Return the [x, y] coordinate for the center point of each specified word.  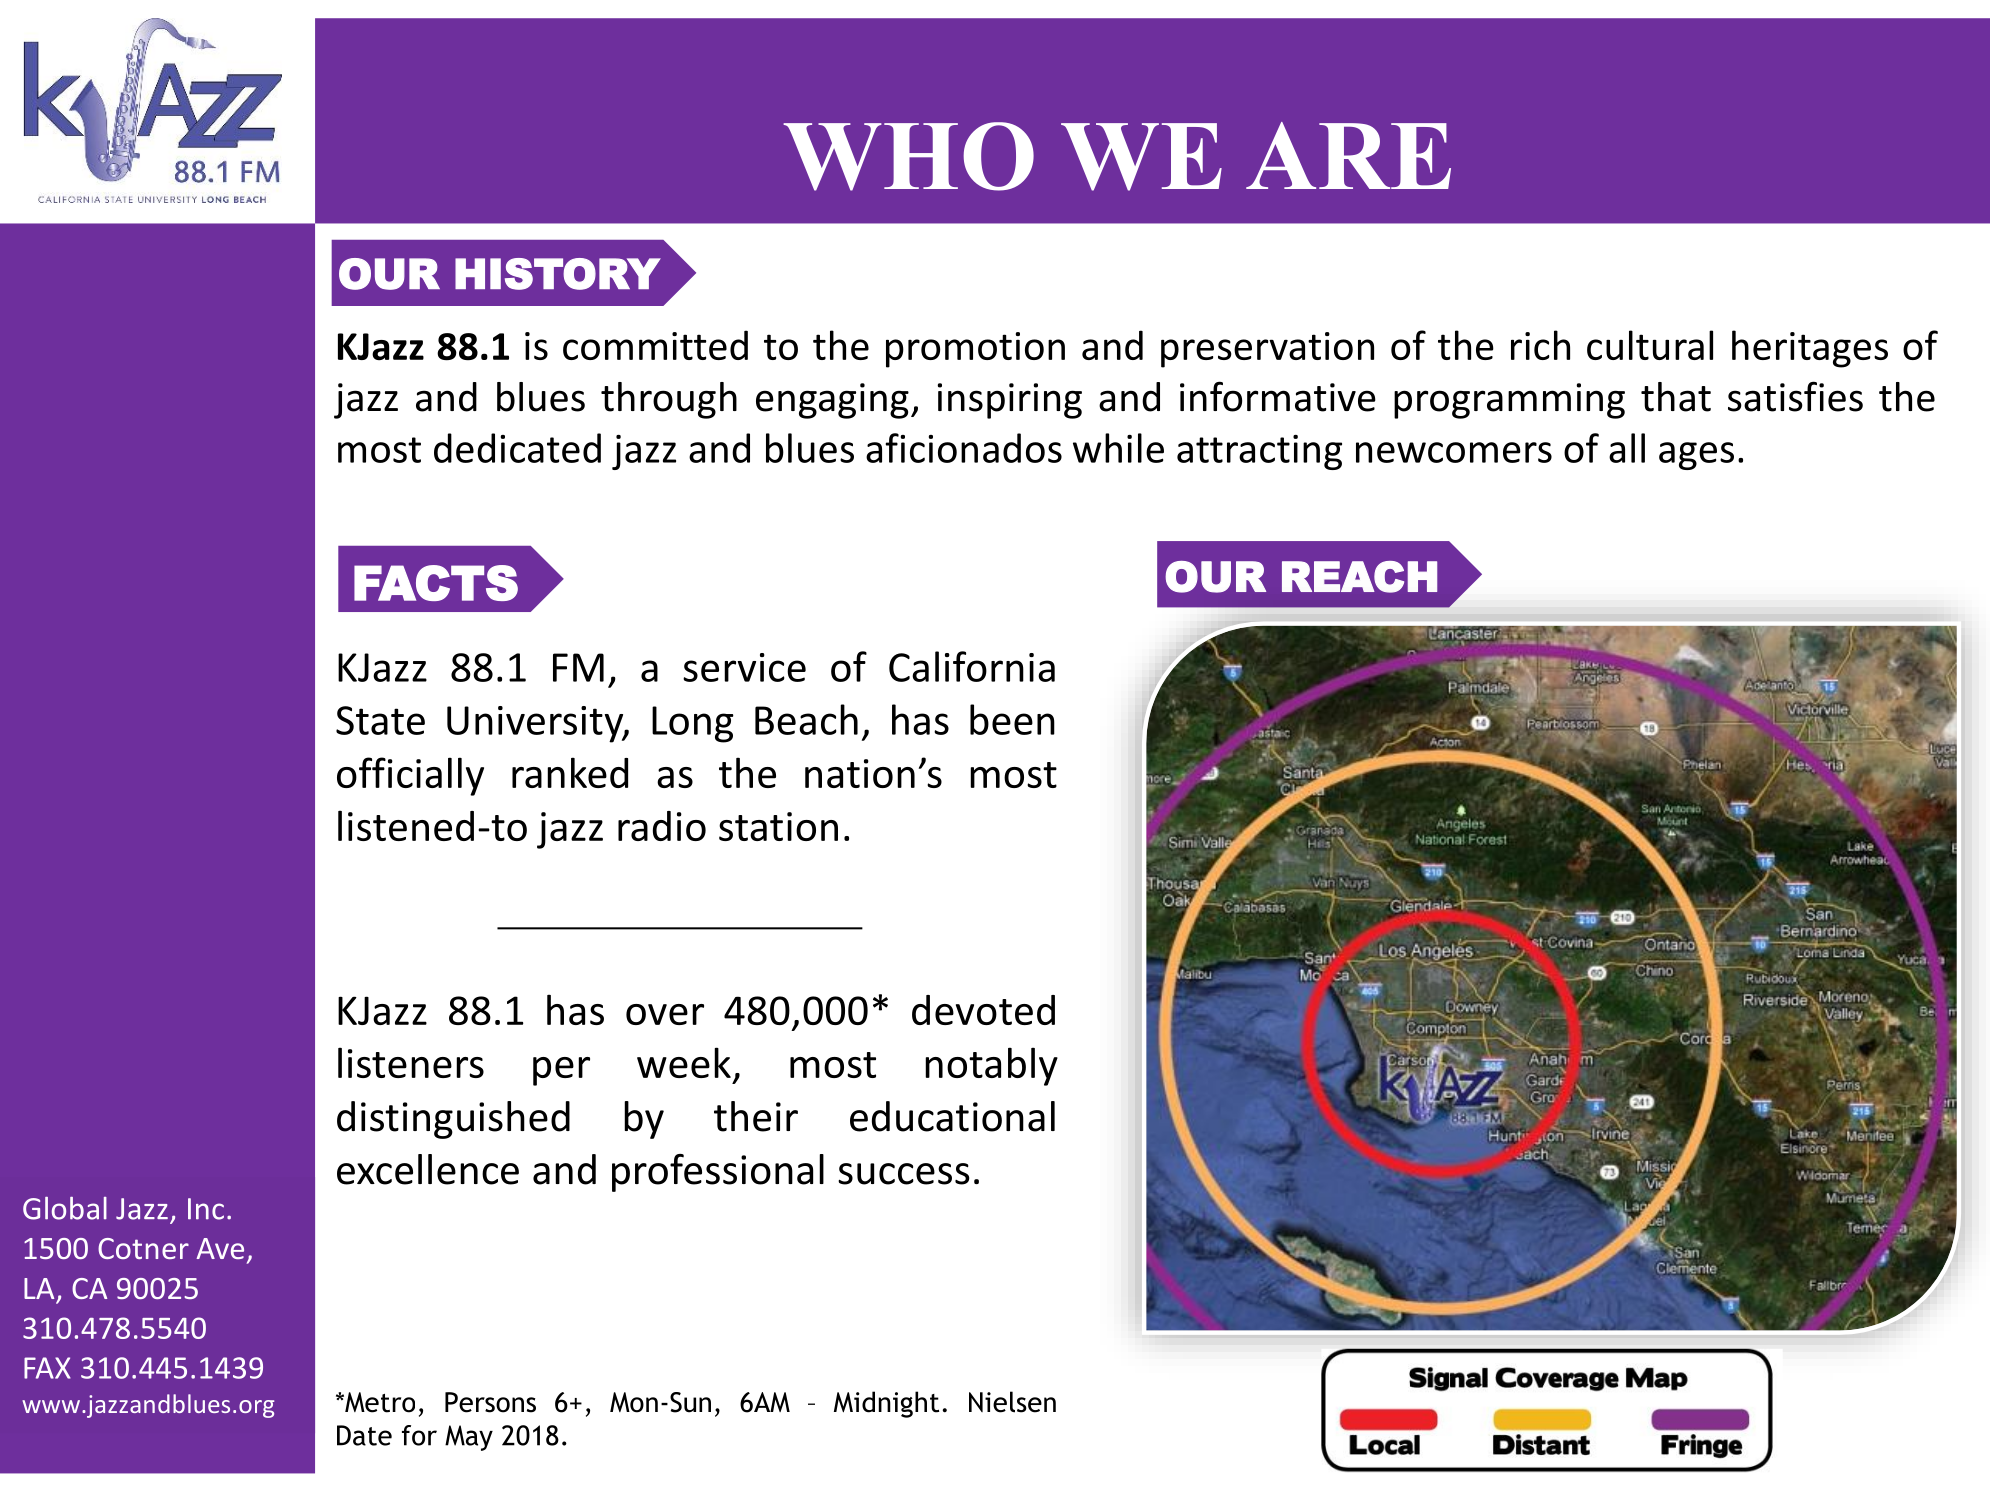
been [1012, 719]
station [778, 826]
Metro [379, 1402]
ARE [1348, 155]
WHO [908, 156]
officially [410, 776]
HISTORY [558, 274]
